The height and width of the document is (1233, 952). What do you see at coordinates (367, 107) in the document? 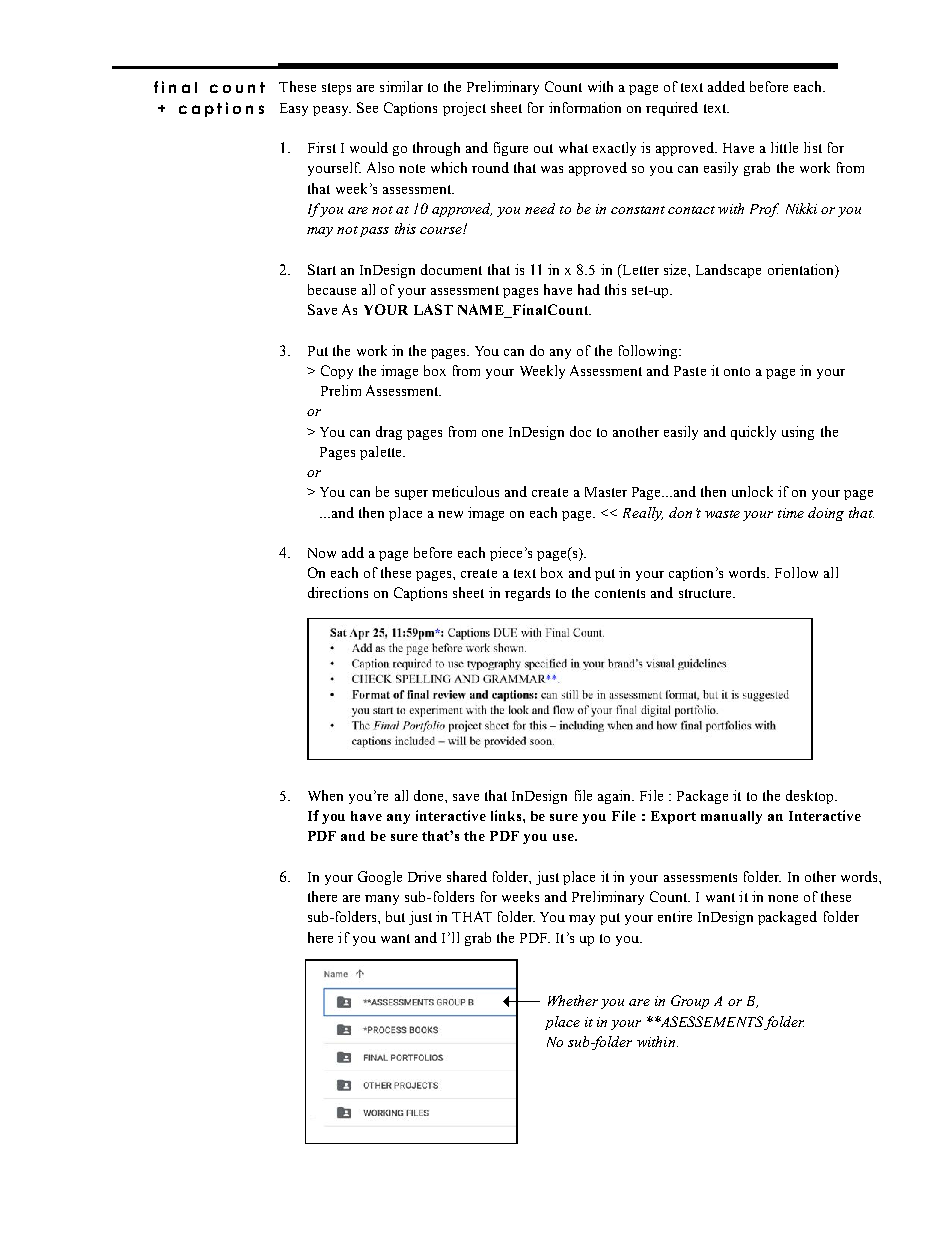
I see `See` at bounding box center [367, 107].
